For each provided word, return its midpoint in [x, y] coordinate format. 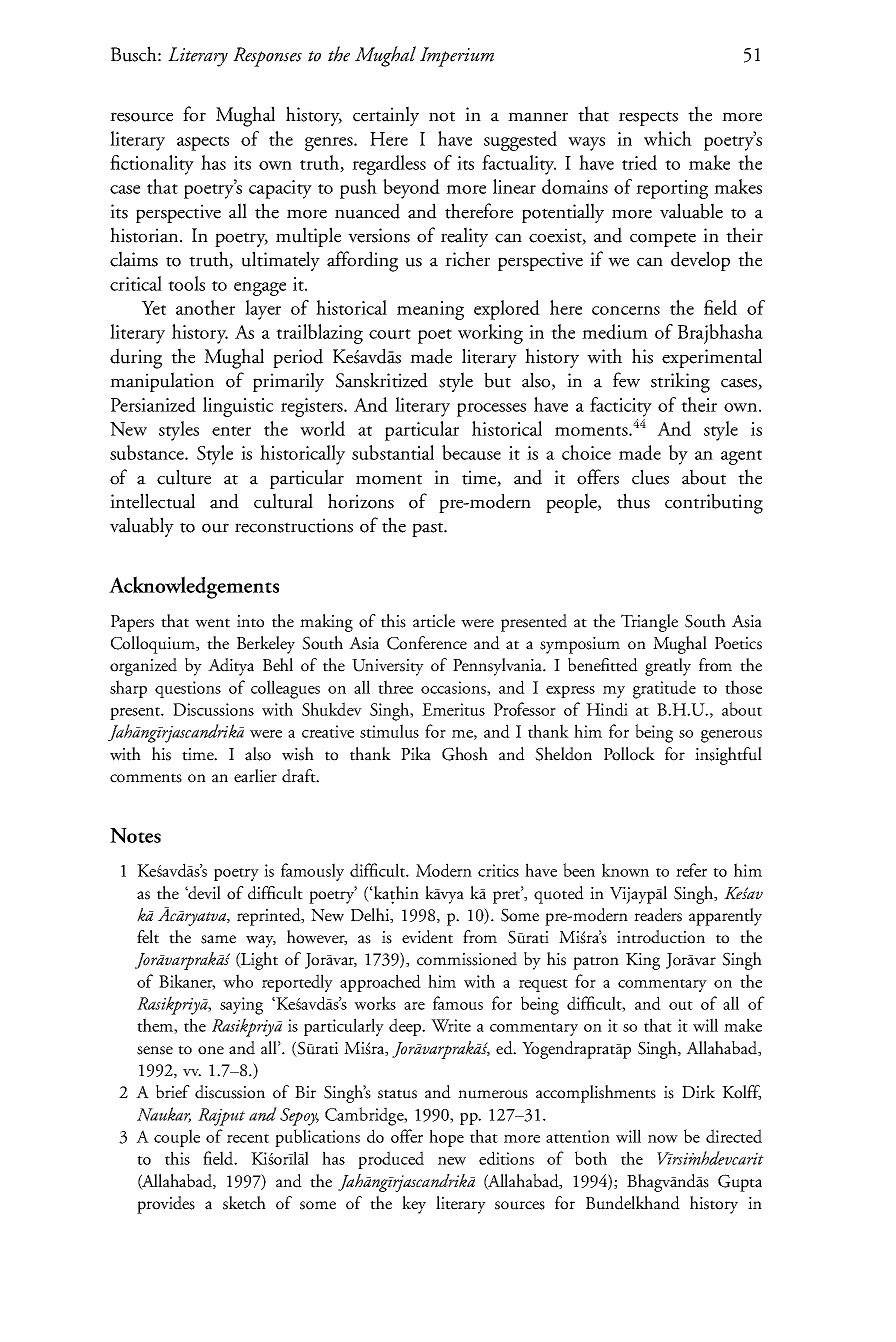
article [434, 621]
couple [177, 1138]
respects [648, 118]
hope [446, 1138]
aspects [203, 143]
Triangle [649, 623]
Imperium [457, 57]
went [212, 623]
